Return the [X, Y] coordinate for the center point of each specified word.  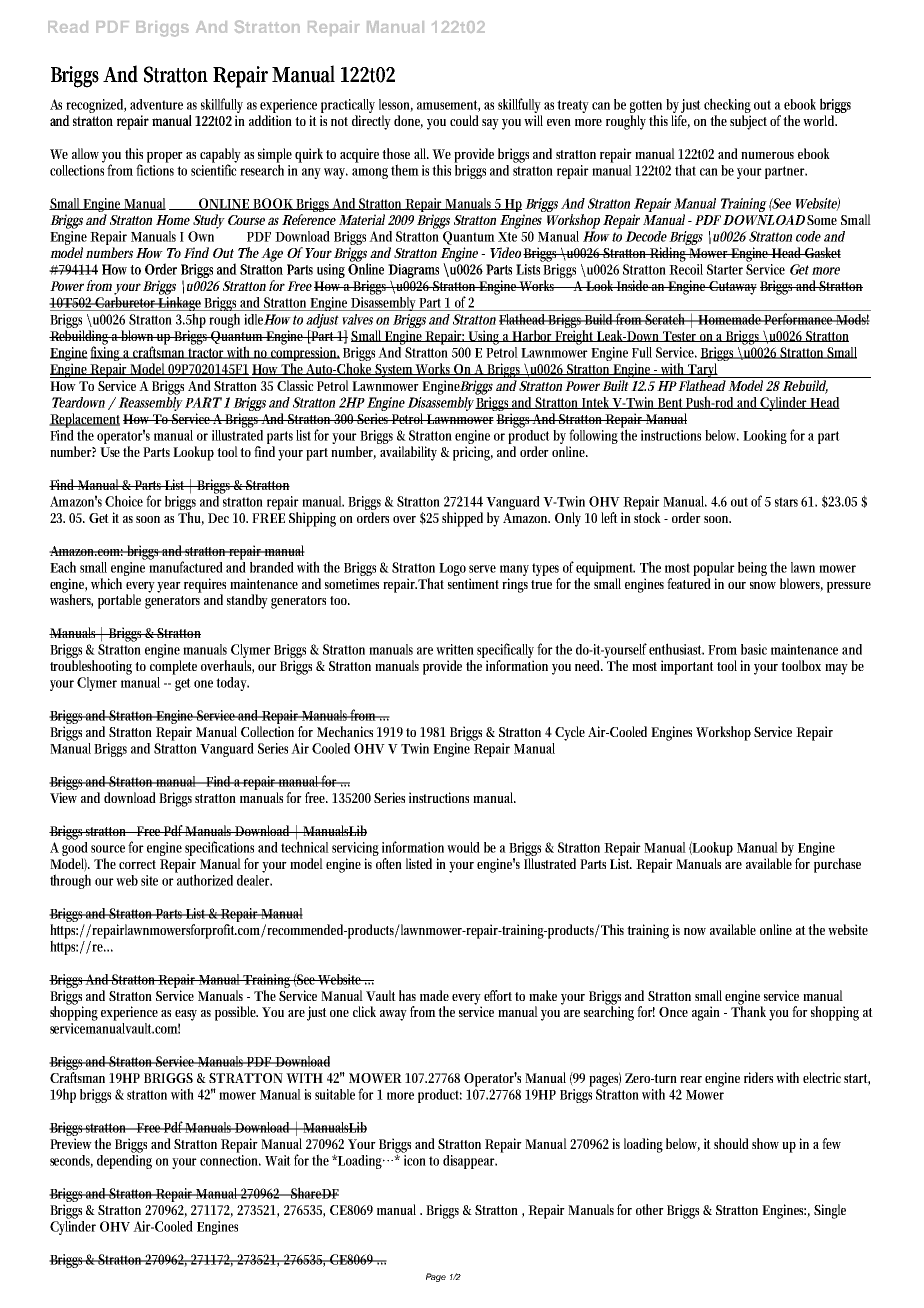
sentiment [473, 583]
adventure [156, 104]
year [169, 587]
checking [727, 105]
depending [124, 1160]
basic [754, 649]
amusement [448, 106]
